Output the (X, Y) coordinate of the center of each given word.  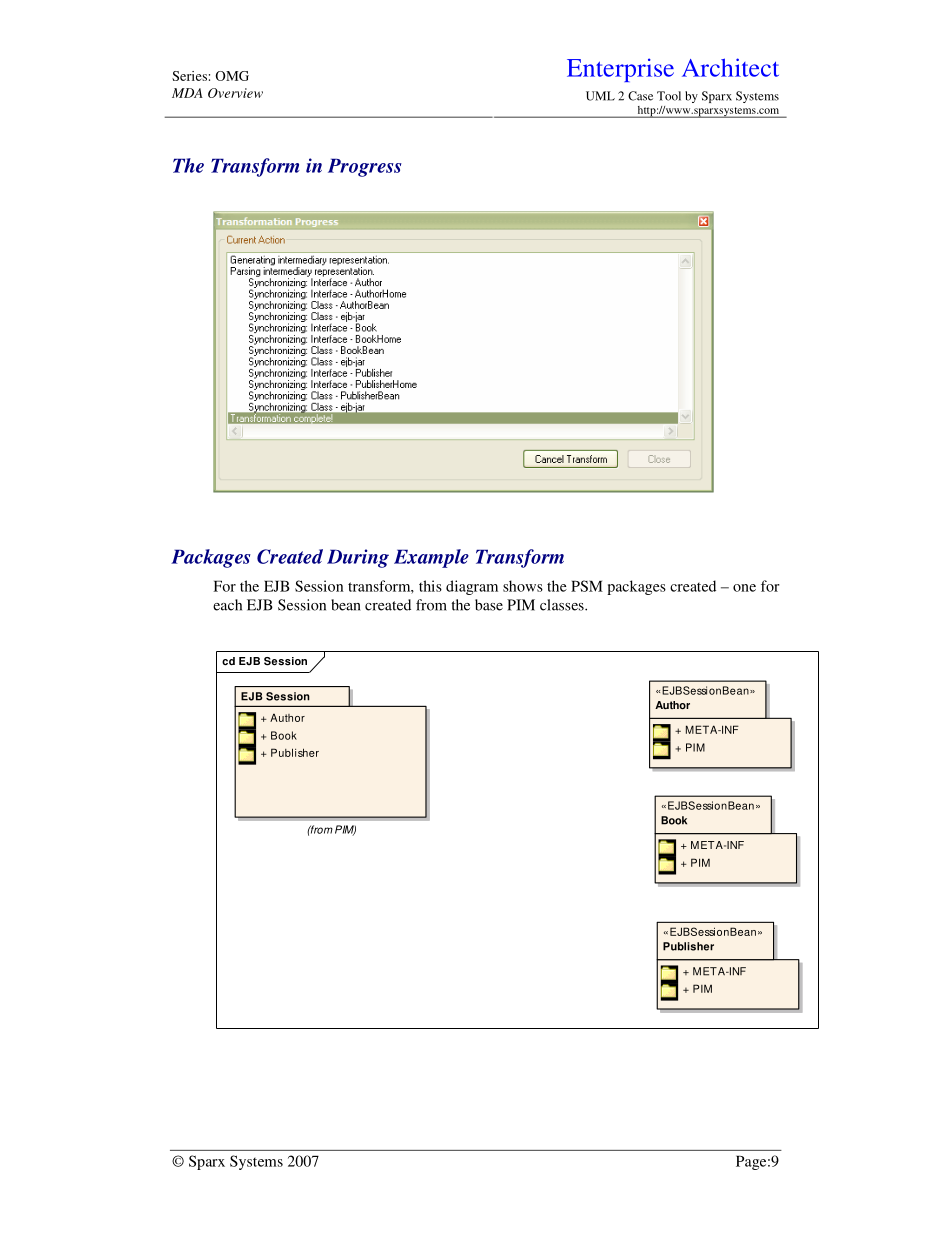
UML (600, 96)
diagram (472, 587)
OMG (232, 76)
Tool (669, 96)
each (227, 605)
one (744, 588)
